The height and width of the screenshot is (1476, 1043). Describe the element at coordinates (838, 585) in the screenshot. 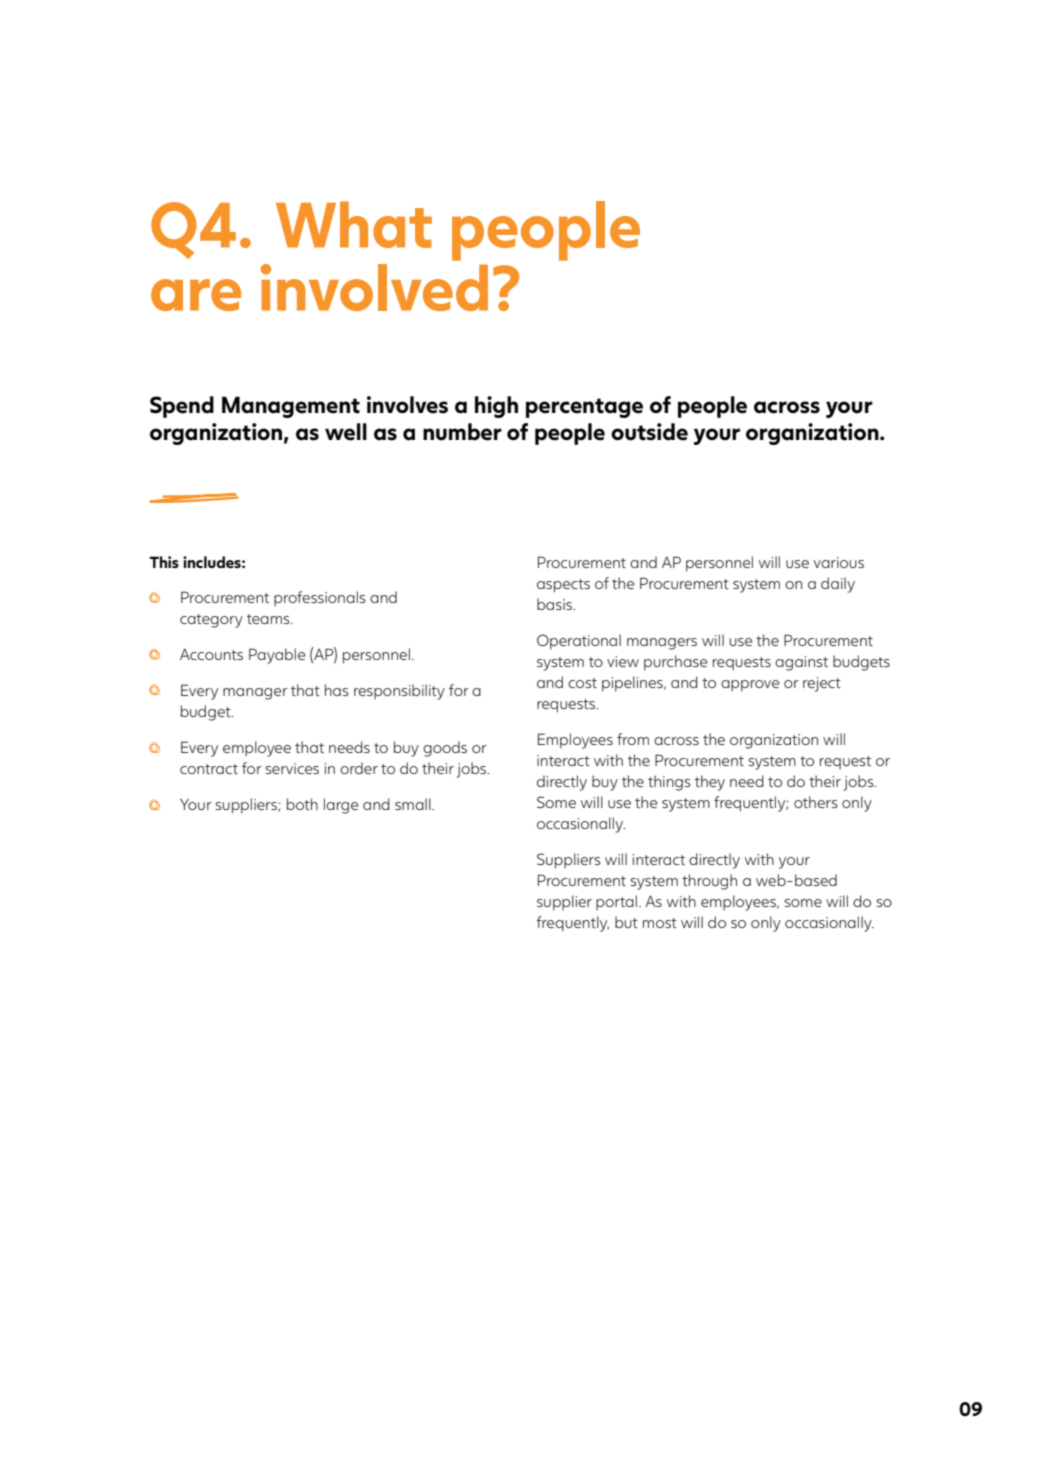

I see `daily` at that location.
